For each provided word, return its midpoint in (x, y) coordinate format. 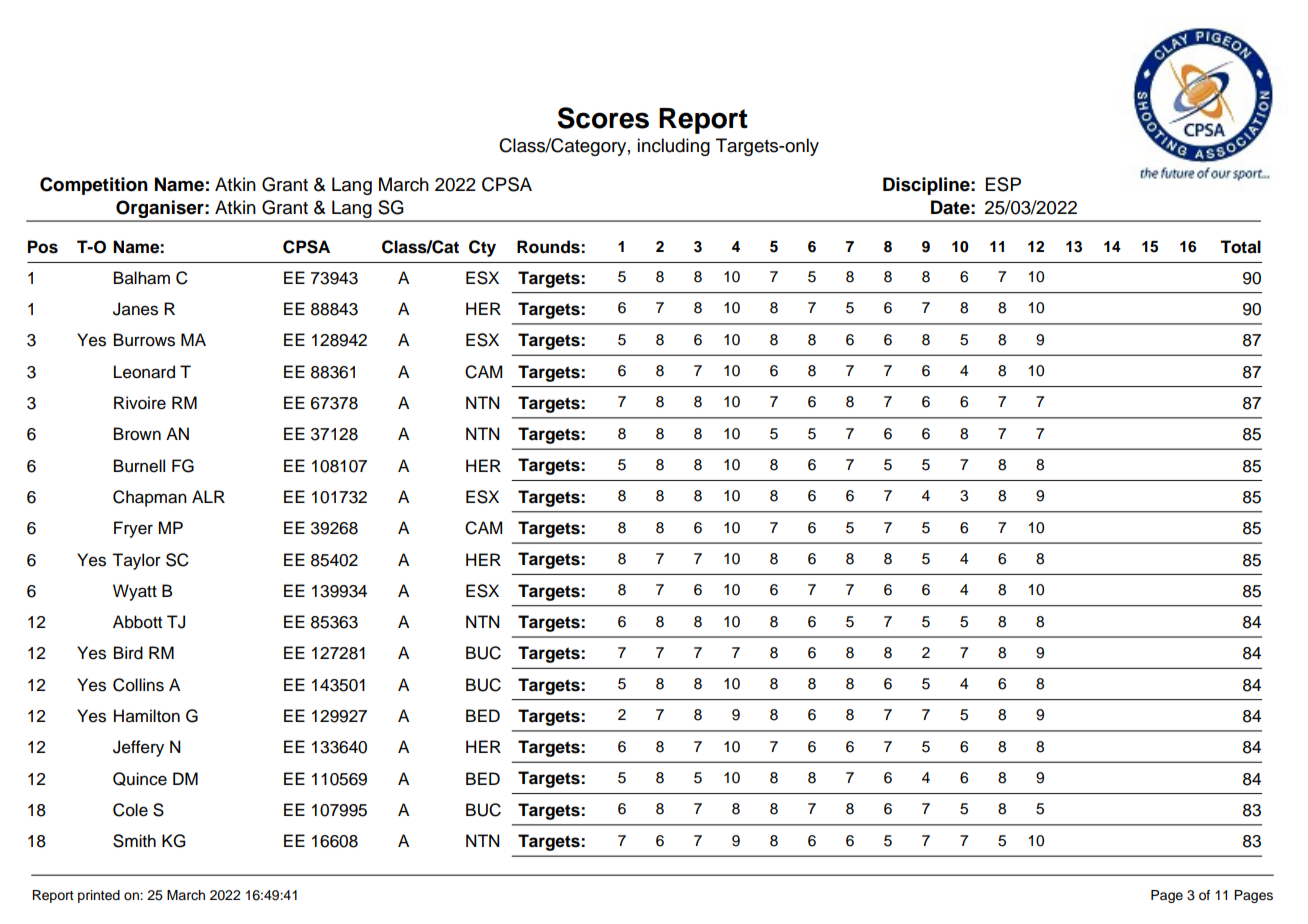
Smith (134, 841)
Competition (94, 186)
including (673, 147)
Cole (130, 810)
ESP (1003, 184)
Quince (140, 779)
